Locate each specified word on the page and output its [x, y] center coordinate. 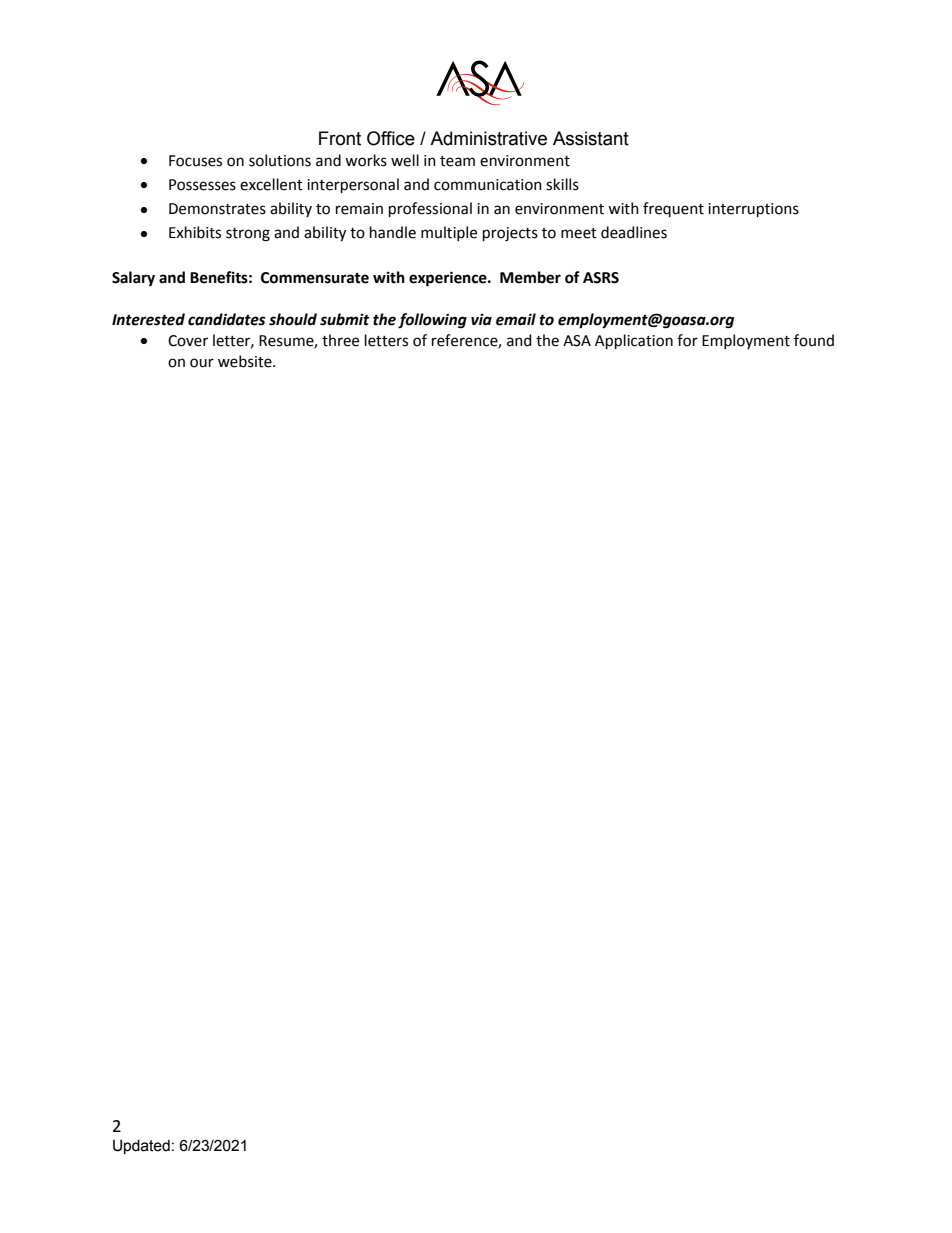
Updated [141, 1147]
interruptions [753, 210]
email [516, 319]
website [246, 361]
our [202, 363]
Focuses [195, 161]
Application [634, 341]
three [340, 340]
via [481, 319]
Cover [188, 341]
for [687, 340]
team [457, 161]
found [814, 340]
